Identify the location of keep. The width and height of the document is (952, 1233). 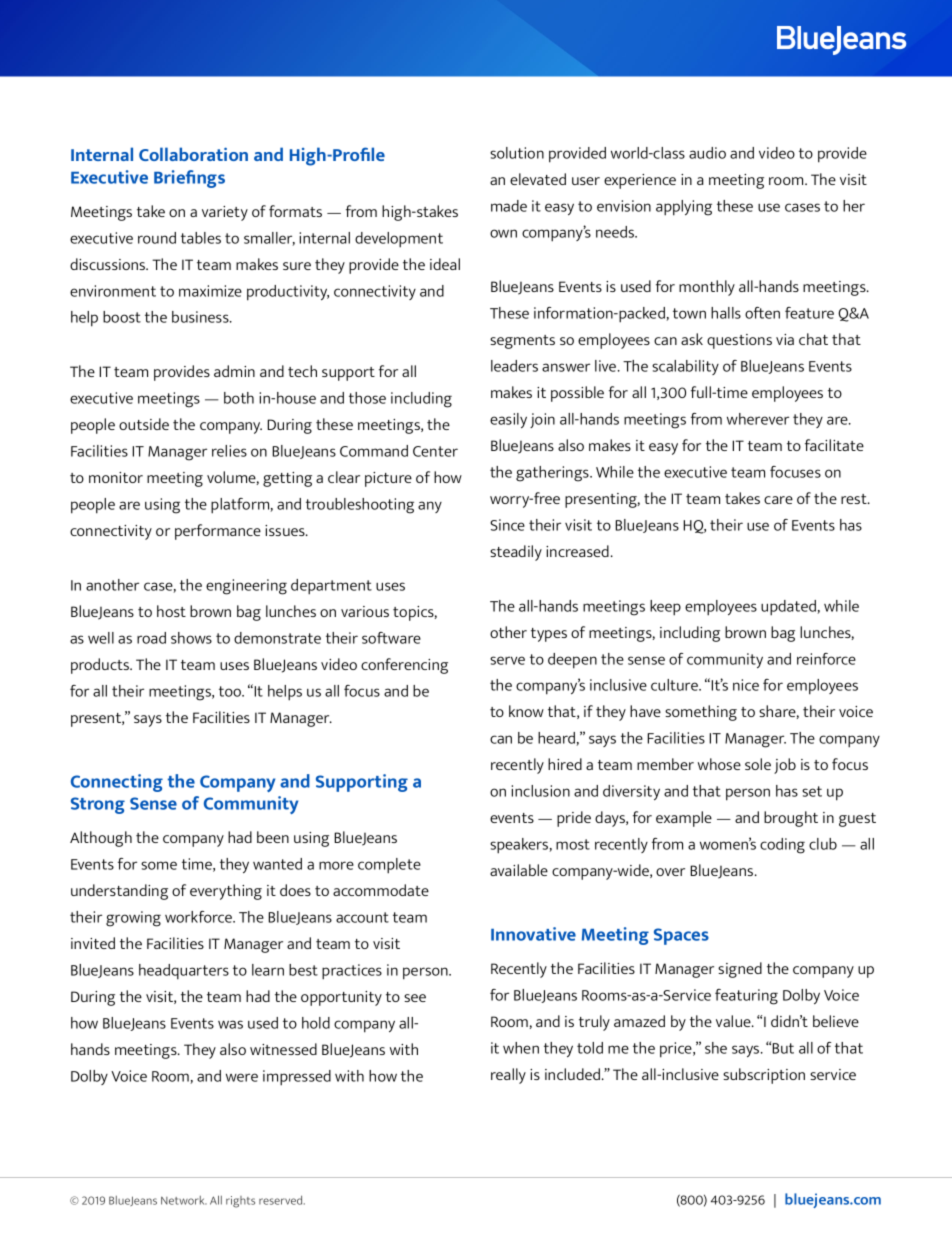
(665, 608).
